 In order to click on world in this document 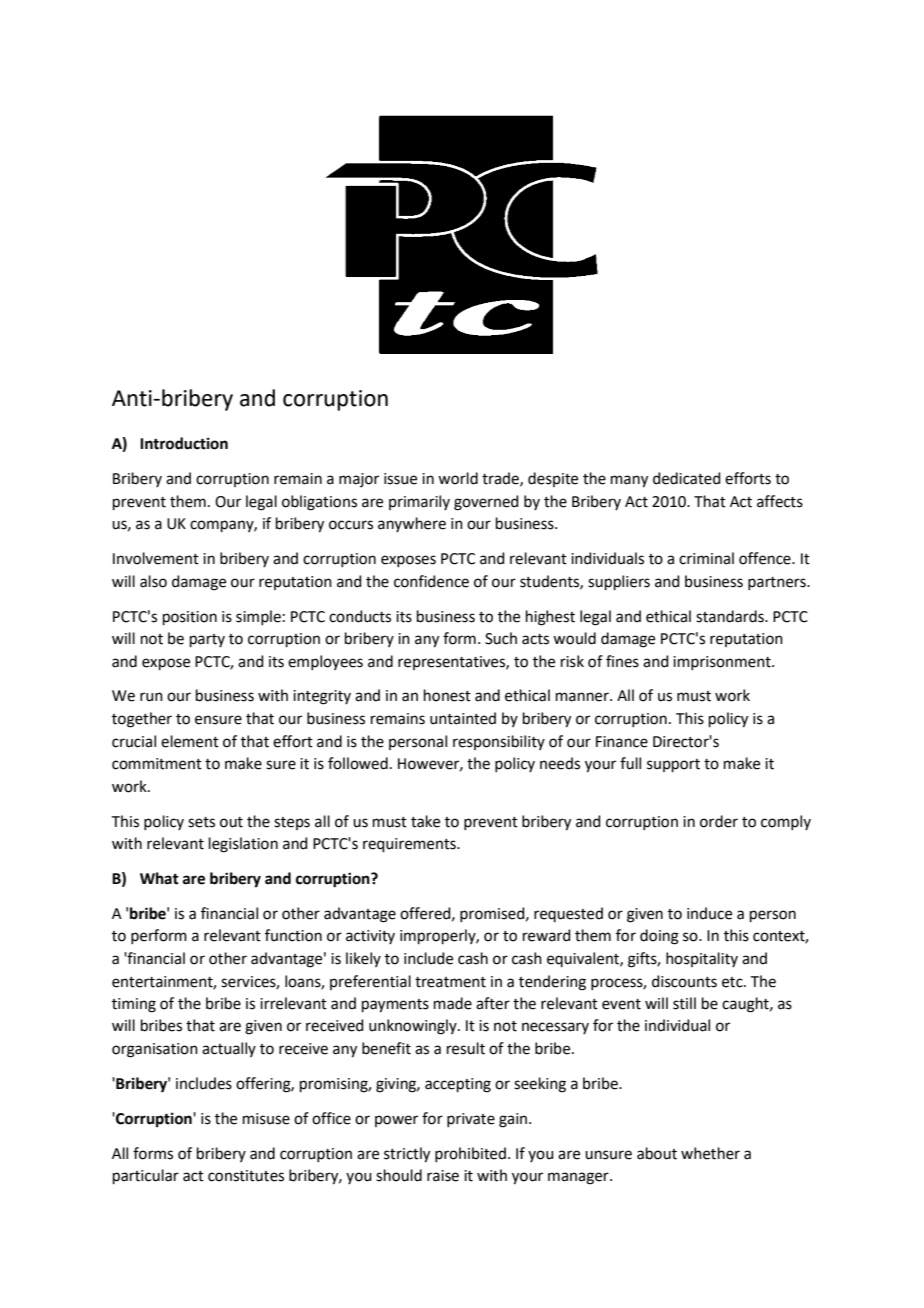, I will do `click(458, 478)`.
